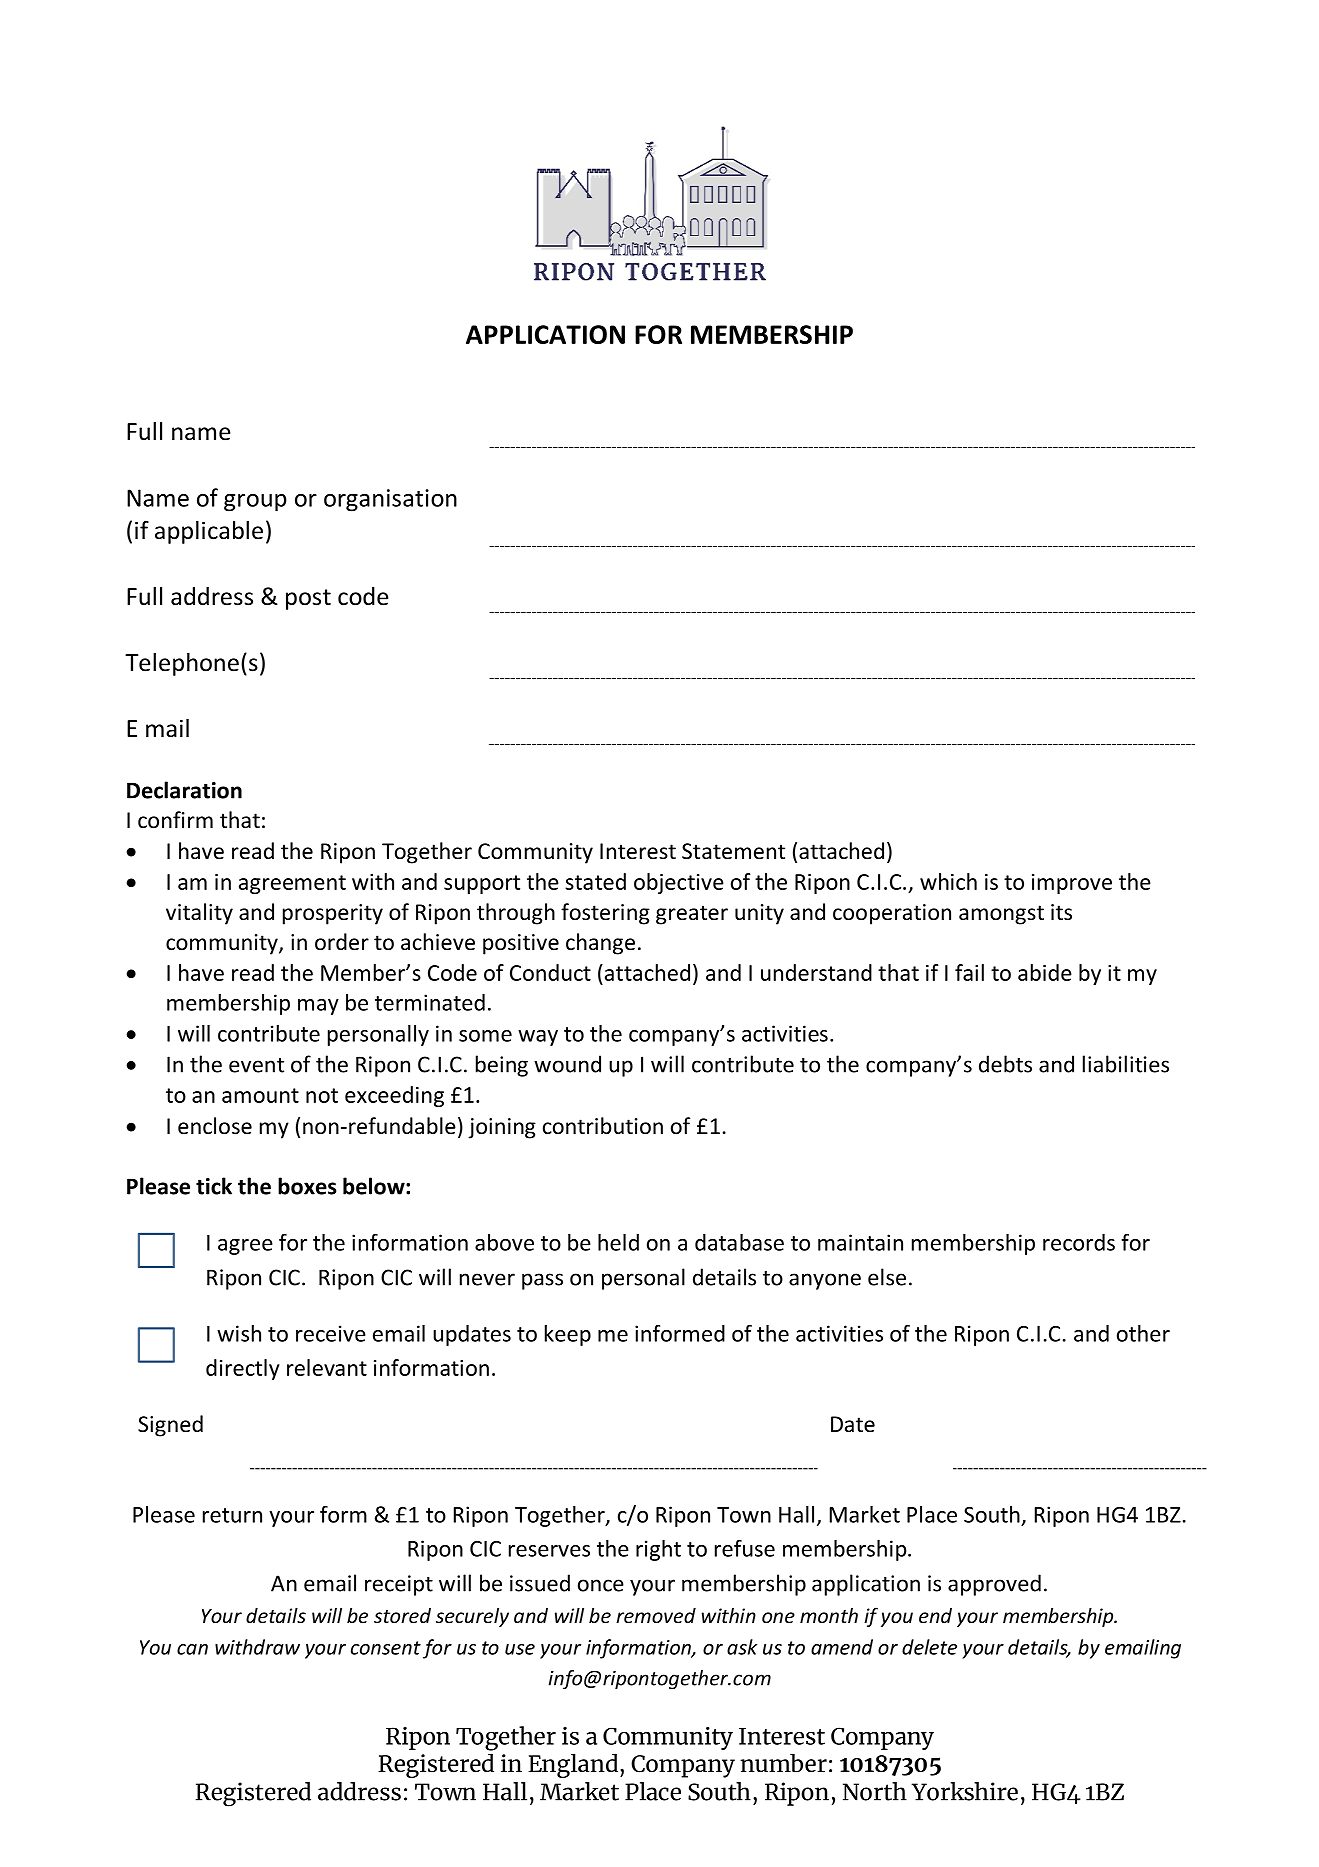 This image has width=1319, height=1867. Describe the element at coordinates (390, 500) in the image. I see `organisation` at that location.
